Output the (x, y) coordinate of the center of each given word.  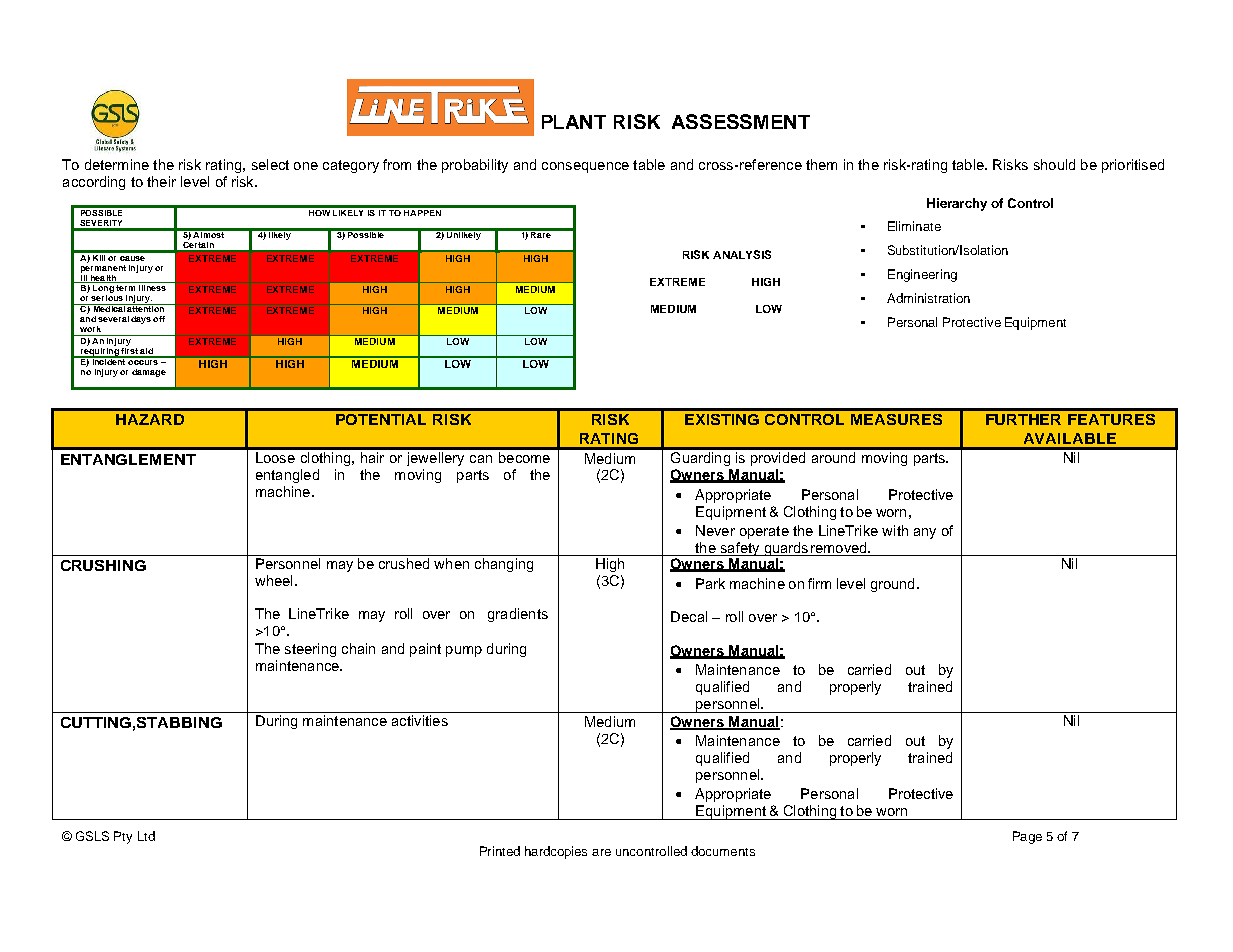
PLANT (574, 122)
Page (1027, 837)
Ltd (146, 836)
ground (892, 585)
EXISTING (722, 419)
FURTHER (1023, 419)
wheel (273, 580)
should (1054, 164)
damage (149, 373)
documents (723, 851)
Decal (689, 616)
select (270, 164)
